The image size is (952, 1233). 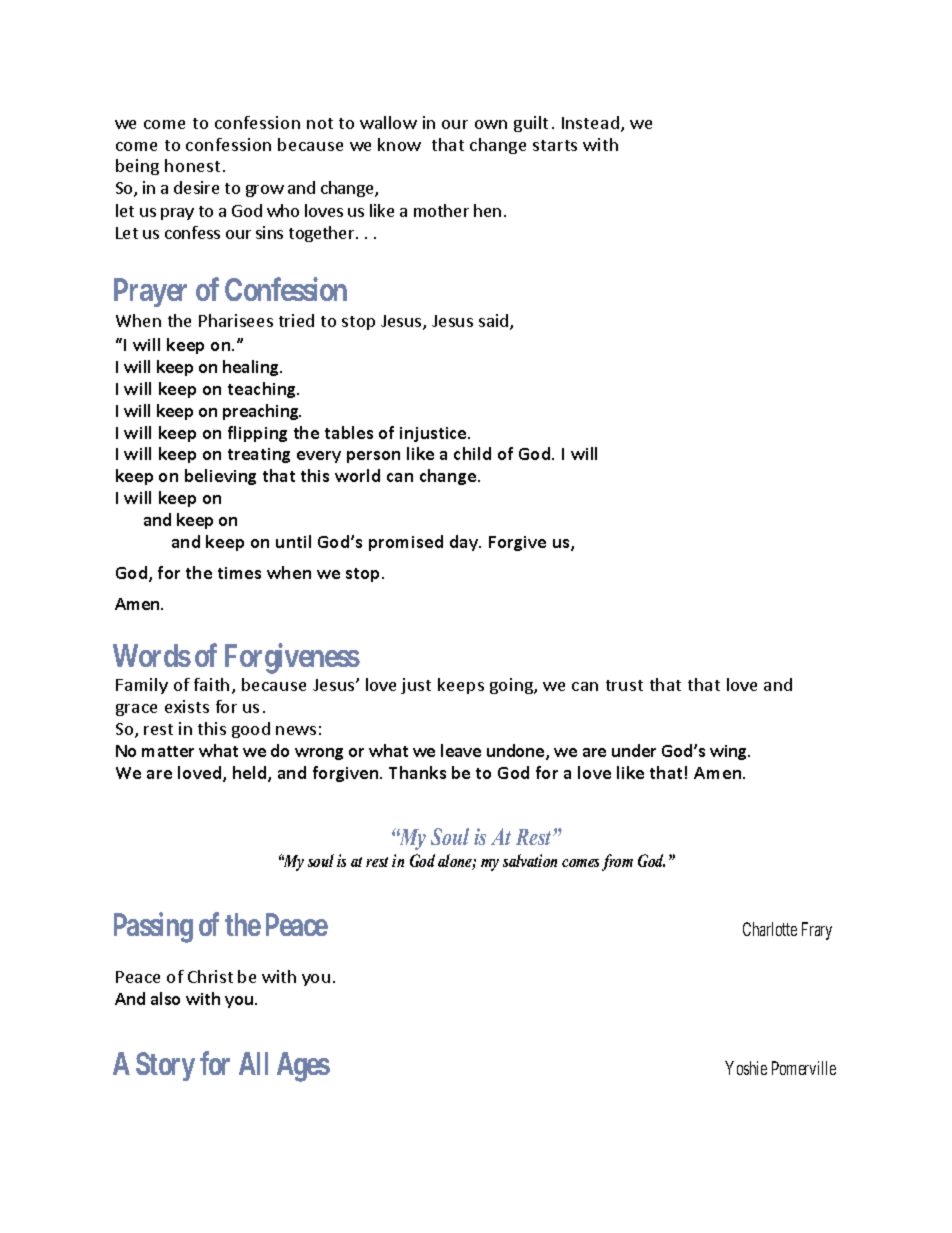 I want to click on Instead, so click(x=590, y=122).
